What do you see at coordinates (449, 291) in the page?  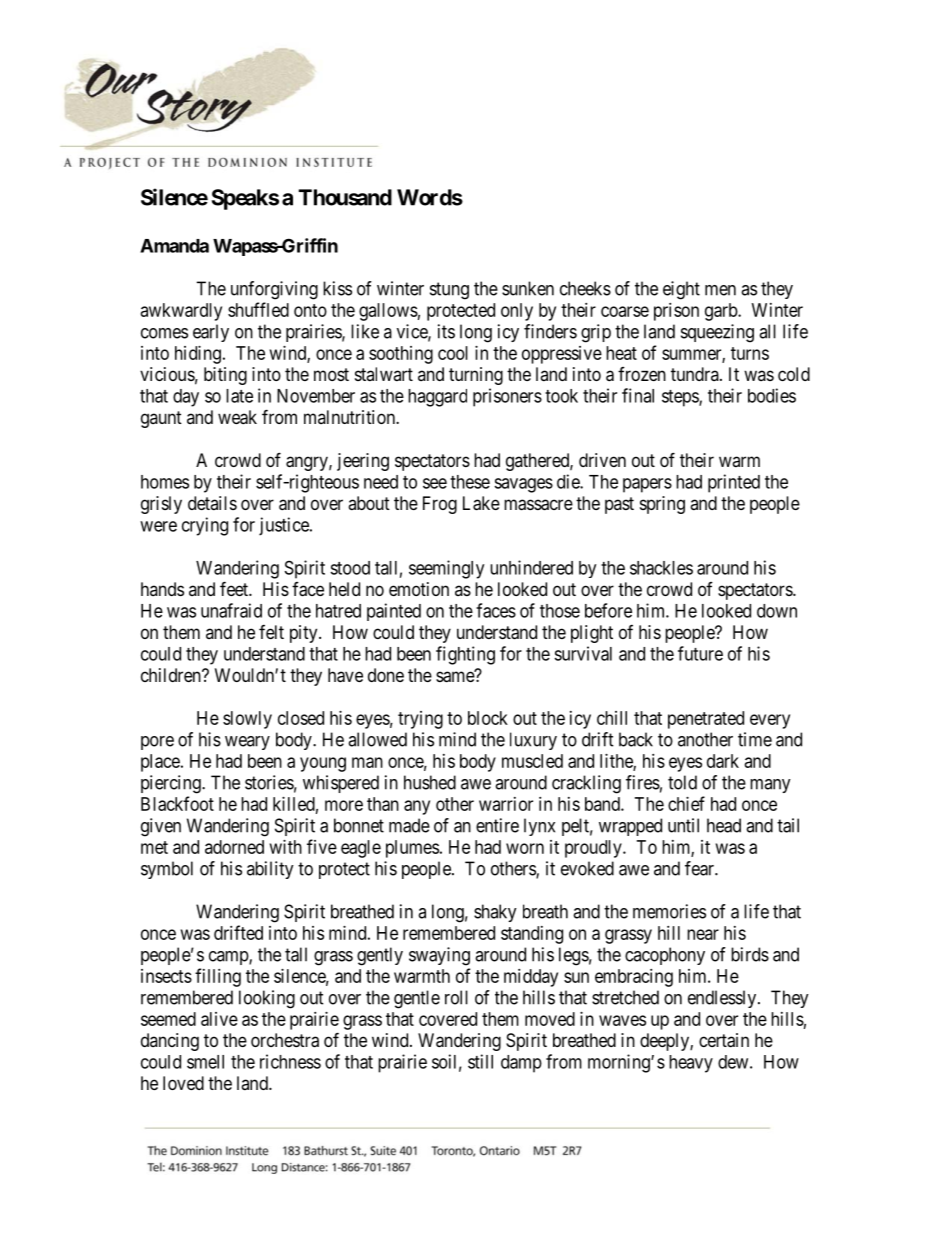 I see `stung` at bounding box center [449, 291].
